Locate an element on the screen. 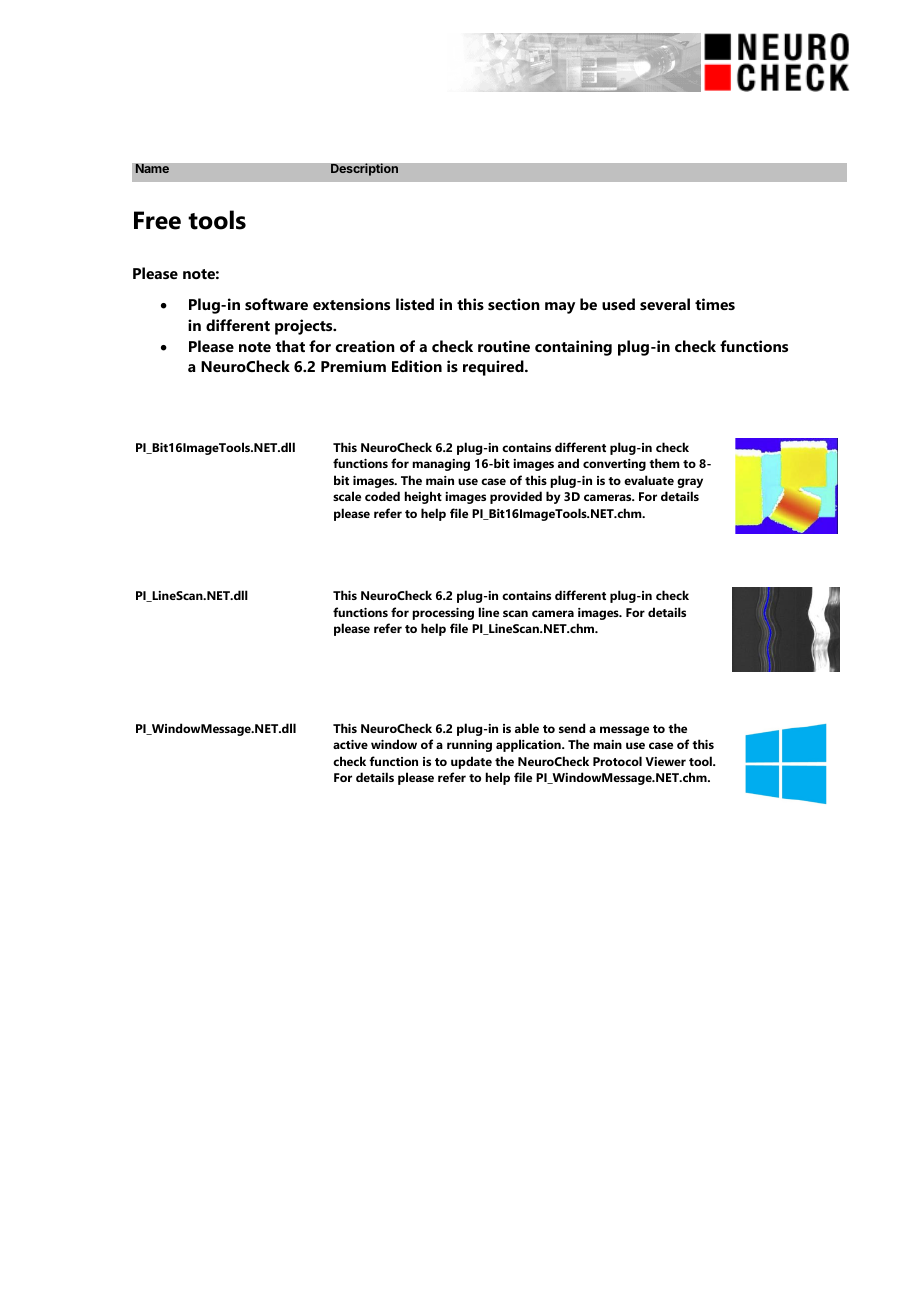 The image size is (924, 1308). processing is located at coordinates (443, 614).
